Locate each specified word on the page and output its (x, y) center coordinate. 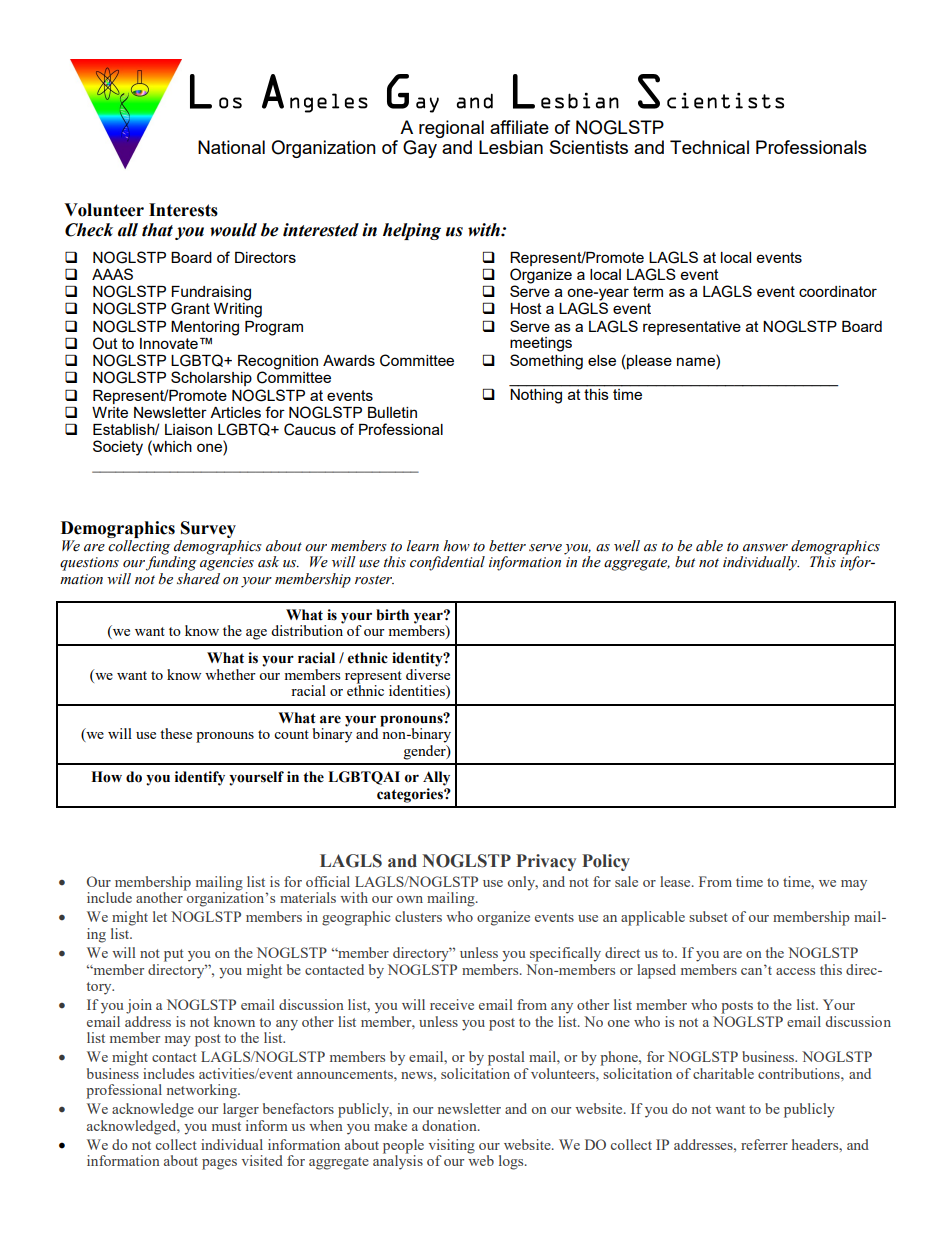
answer (765, 548)
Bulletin (392, 412)
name (697, 362)
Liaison (188, 429)
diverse (428, 673)
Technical (709, 147)
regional (451, 129)
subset (708, 916)
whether (230, 674)
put (174, 955)
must (226, 1126)
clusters (418, 916)
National (231, 147)
